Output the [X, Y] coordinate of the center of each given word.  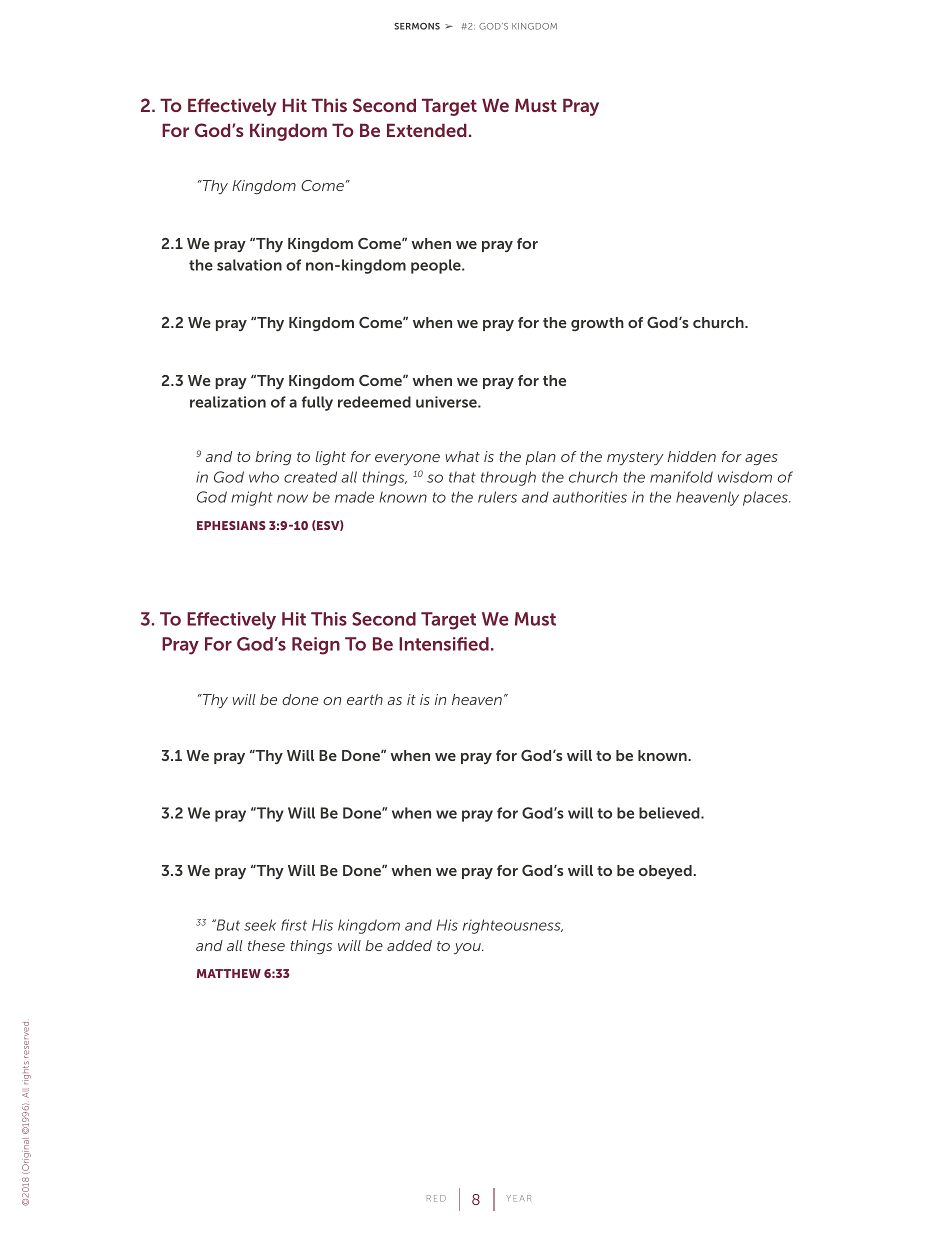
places [766, 498]
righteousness [513, 926]
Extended [427, 130]
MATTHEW [229, 973]
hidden [692, 456]
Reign [316, 646]
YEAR [518, 1198]
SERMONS [417, 26]
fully [317, 403]
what [462, 456]
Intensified [444, 644]
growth [597, 324]
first [294, 925]
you [468, 948]
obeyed [665, 872]
